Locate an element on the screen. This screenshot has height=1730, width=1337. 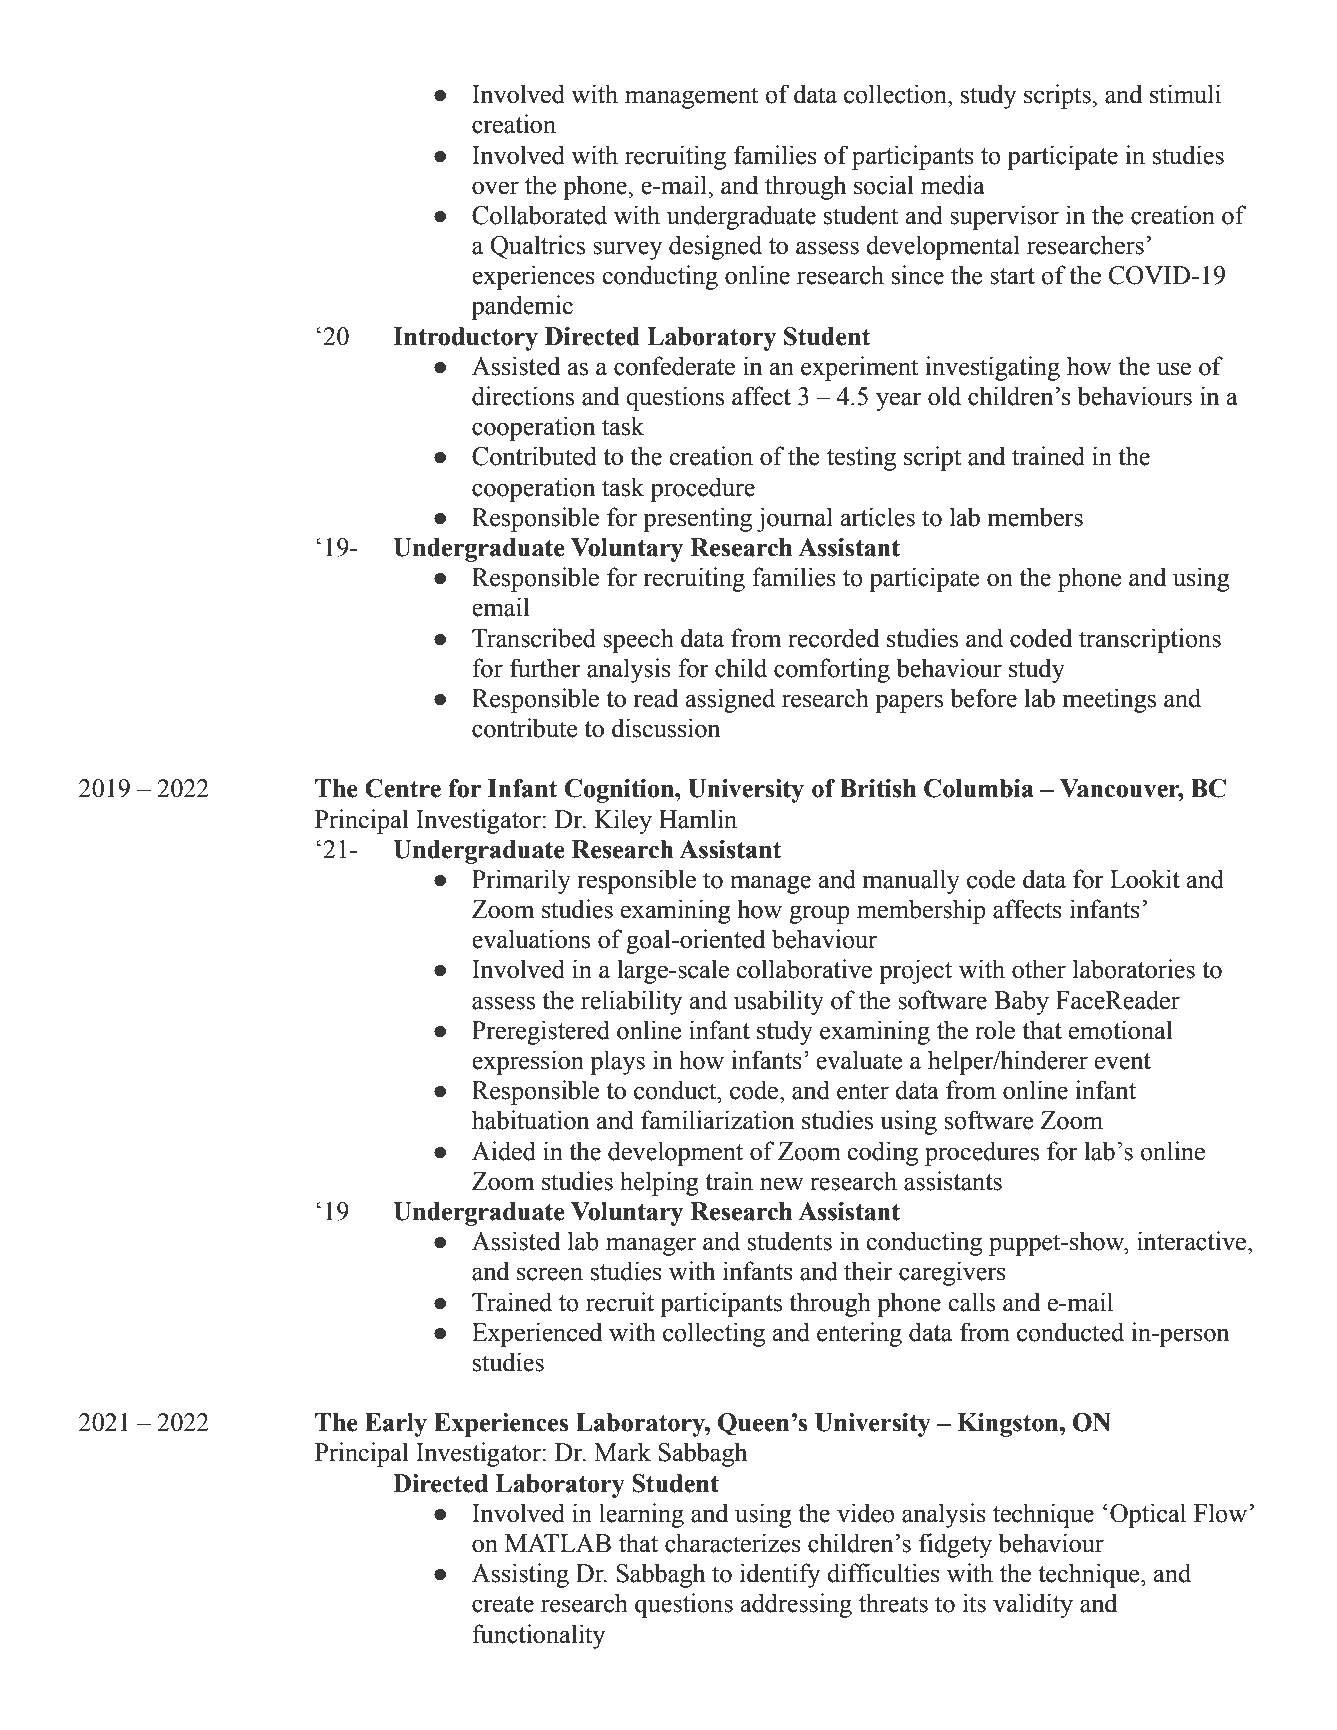
directions is located at coordinates (523, 396).
